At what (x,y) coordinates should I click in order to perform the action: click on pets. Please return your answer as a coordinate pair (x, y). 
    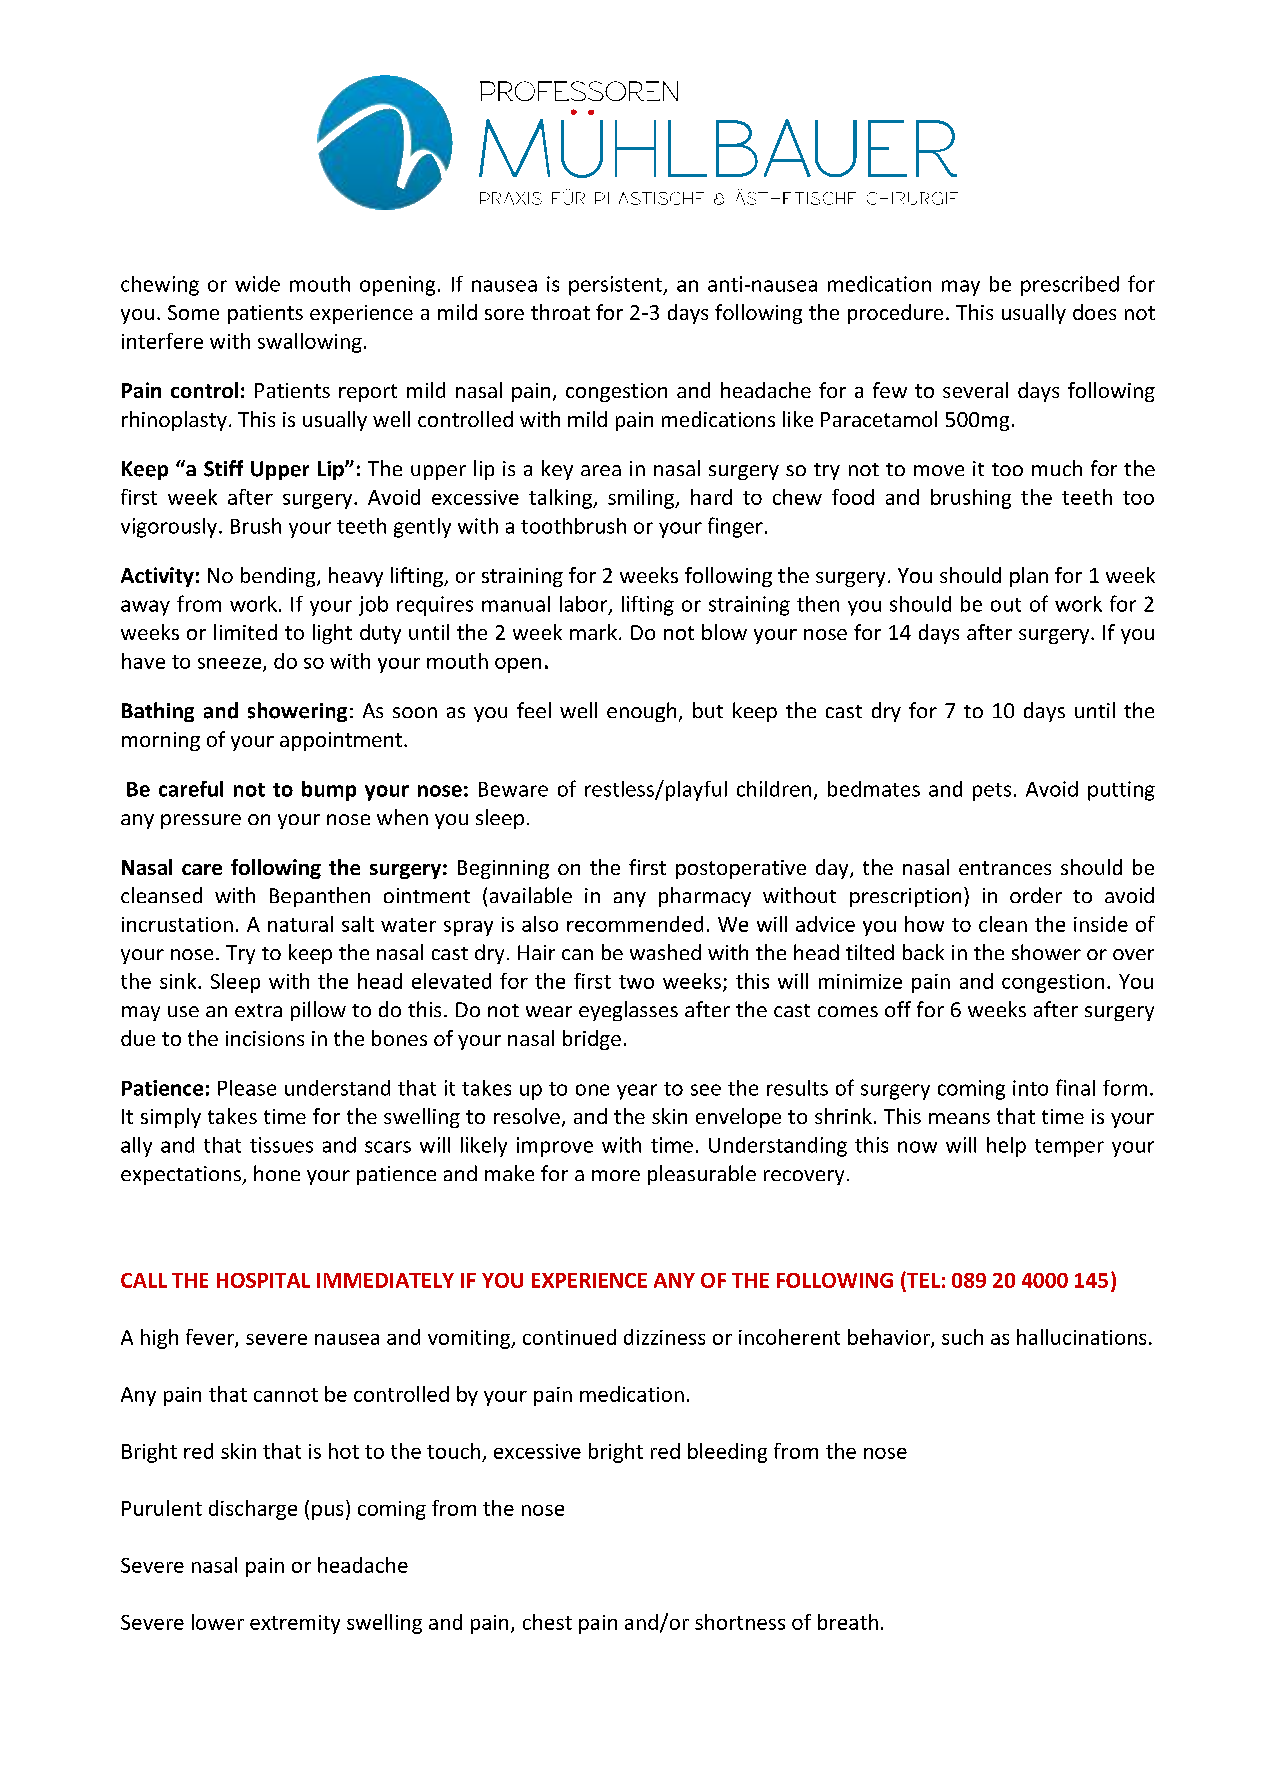
    Looking at the image, I should click on (992, 792).
